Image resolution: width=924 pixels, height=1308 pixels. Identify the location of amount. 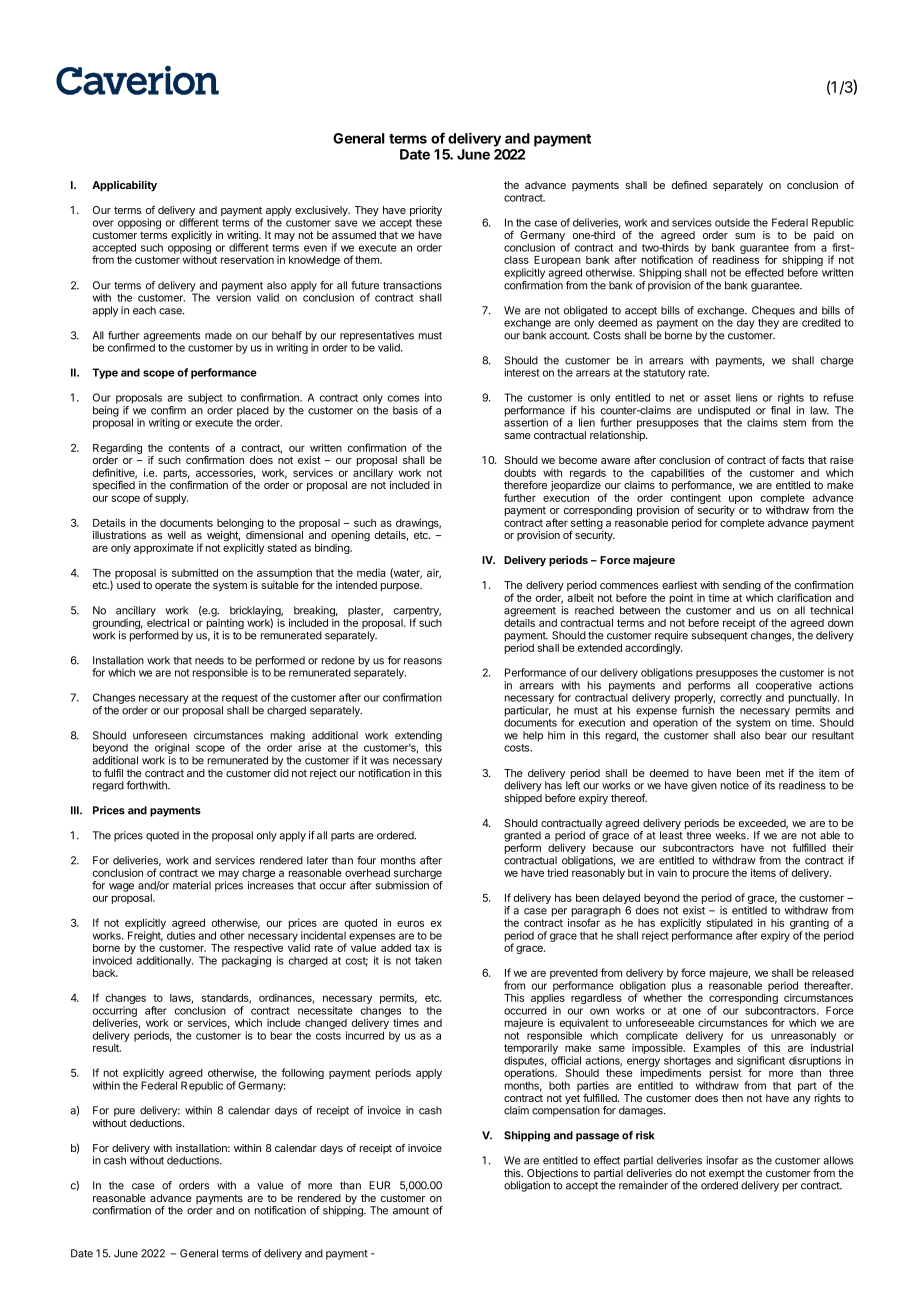
(411, 1211).
